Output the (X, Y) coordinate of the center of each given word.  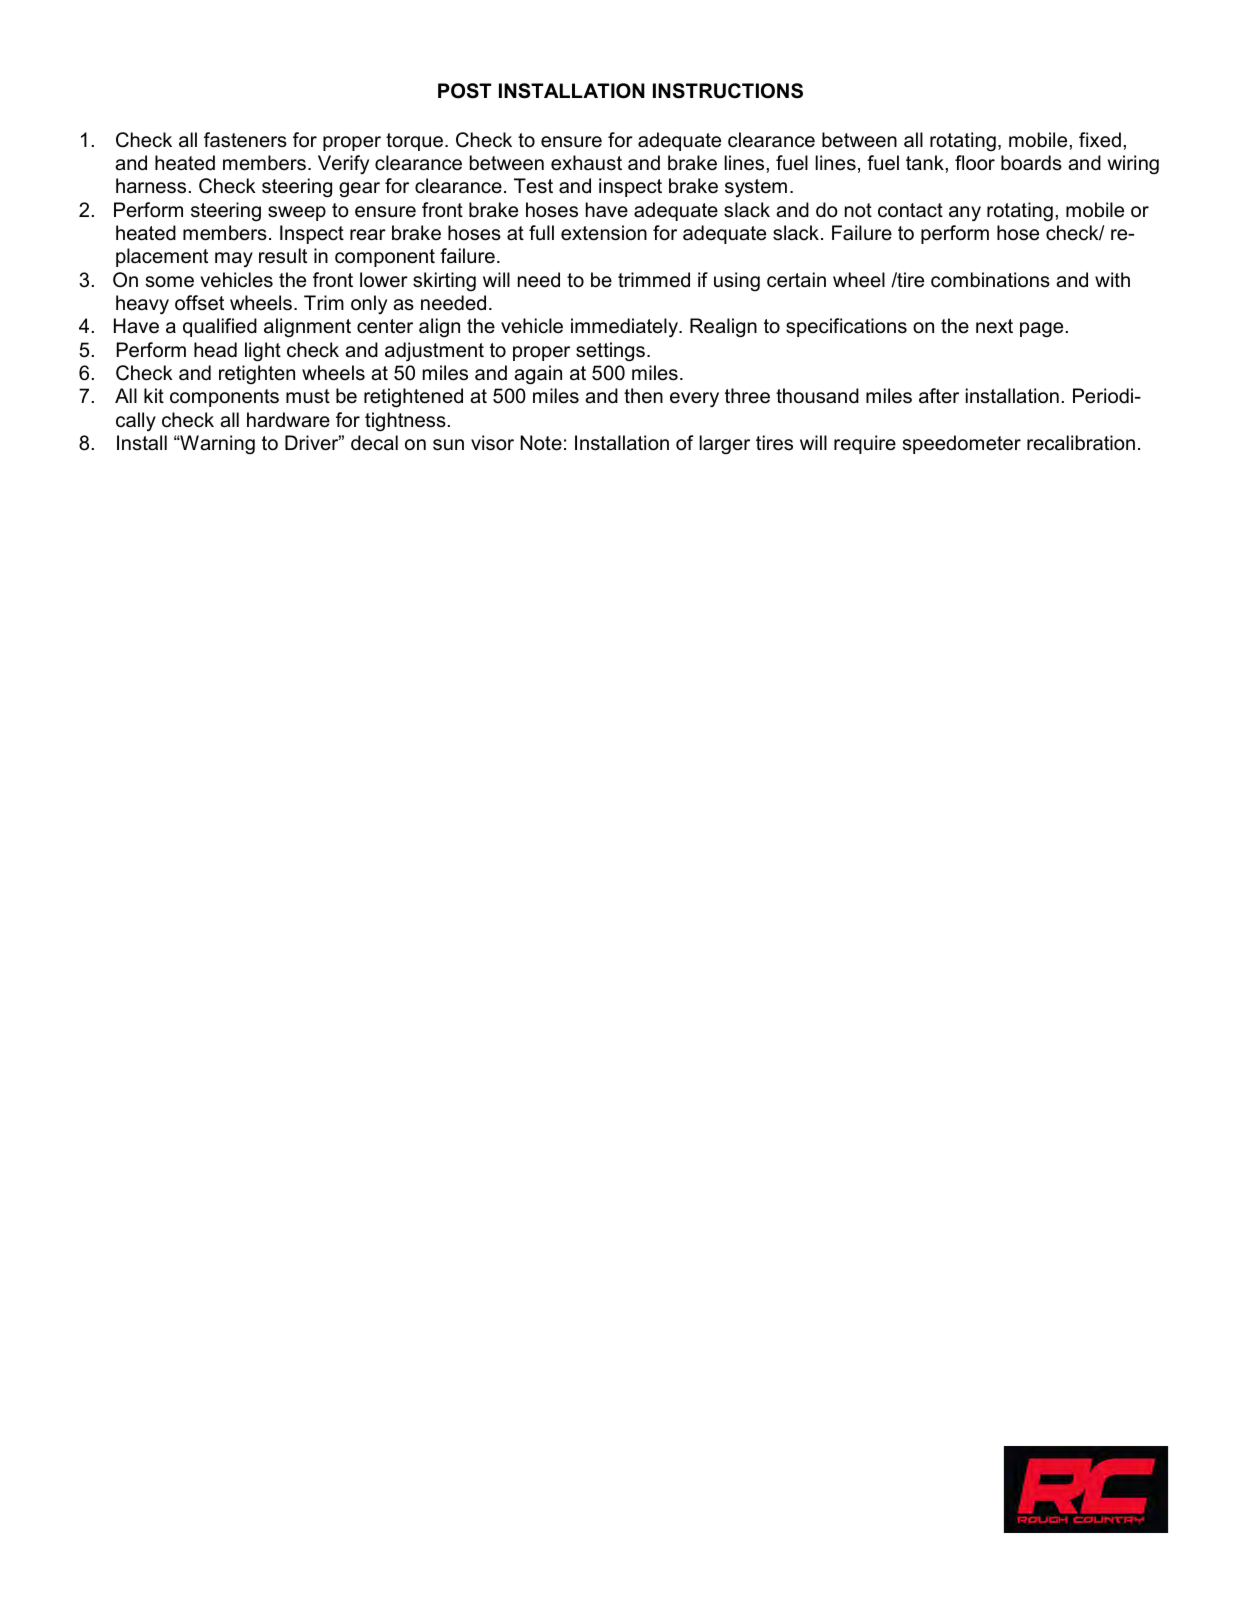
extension (604, 233)
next (994, 326)
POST (464, 91)
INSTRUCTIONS (728, 91)
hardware (288, 420)
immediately (626, 328)
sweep (297, 213)
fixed (1100, 140)
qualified (220, 327)
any (965, 214)
